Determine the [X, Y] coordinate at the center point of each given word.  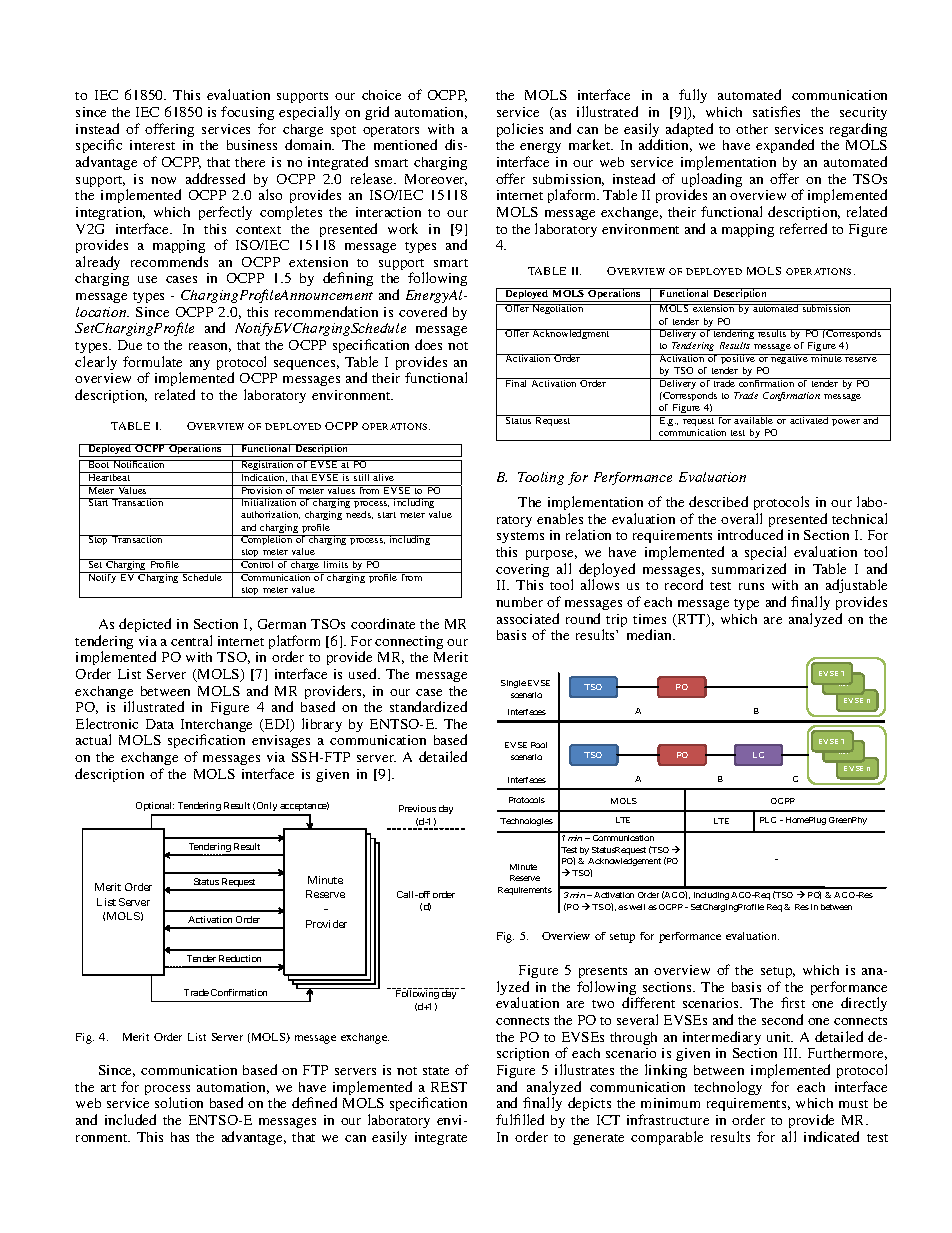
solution [179, 1102]
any [200, 365]
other [752, 129]
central [191, 640]
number [519, 602]
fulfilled [520, 1119]
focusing [247, 113]
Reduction [240, 958]
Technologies [526, 822]
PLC [768, 820]
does [428, 344]
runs [751, 586]
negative [790, 359]
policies [520, 130]
